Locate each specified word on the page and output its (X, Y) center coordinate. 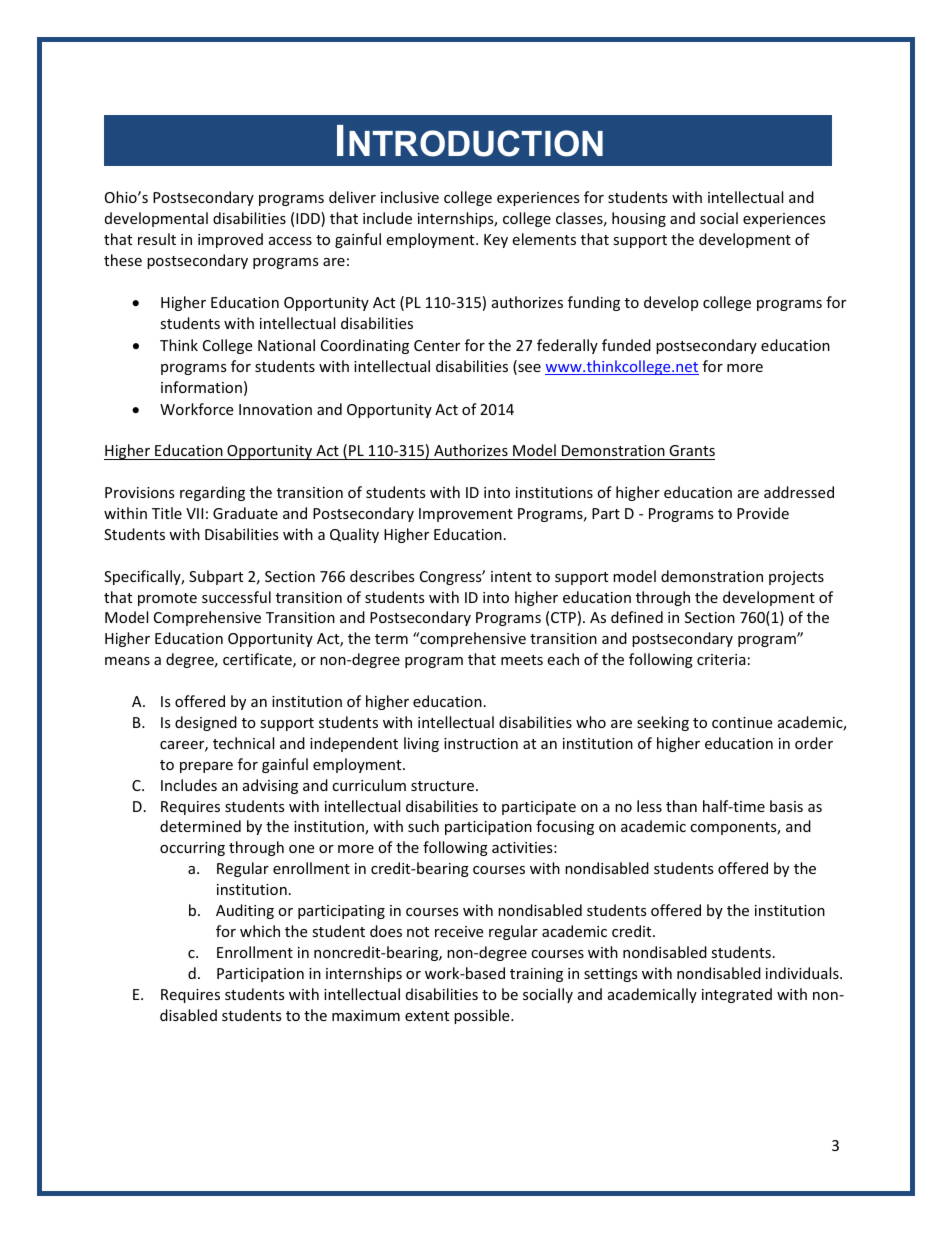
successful (236, 597)
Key (496, 241)
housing (639, 219)
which (260, 931)
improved (230, 240)
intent (511, 576)
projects (796, 578)
